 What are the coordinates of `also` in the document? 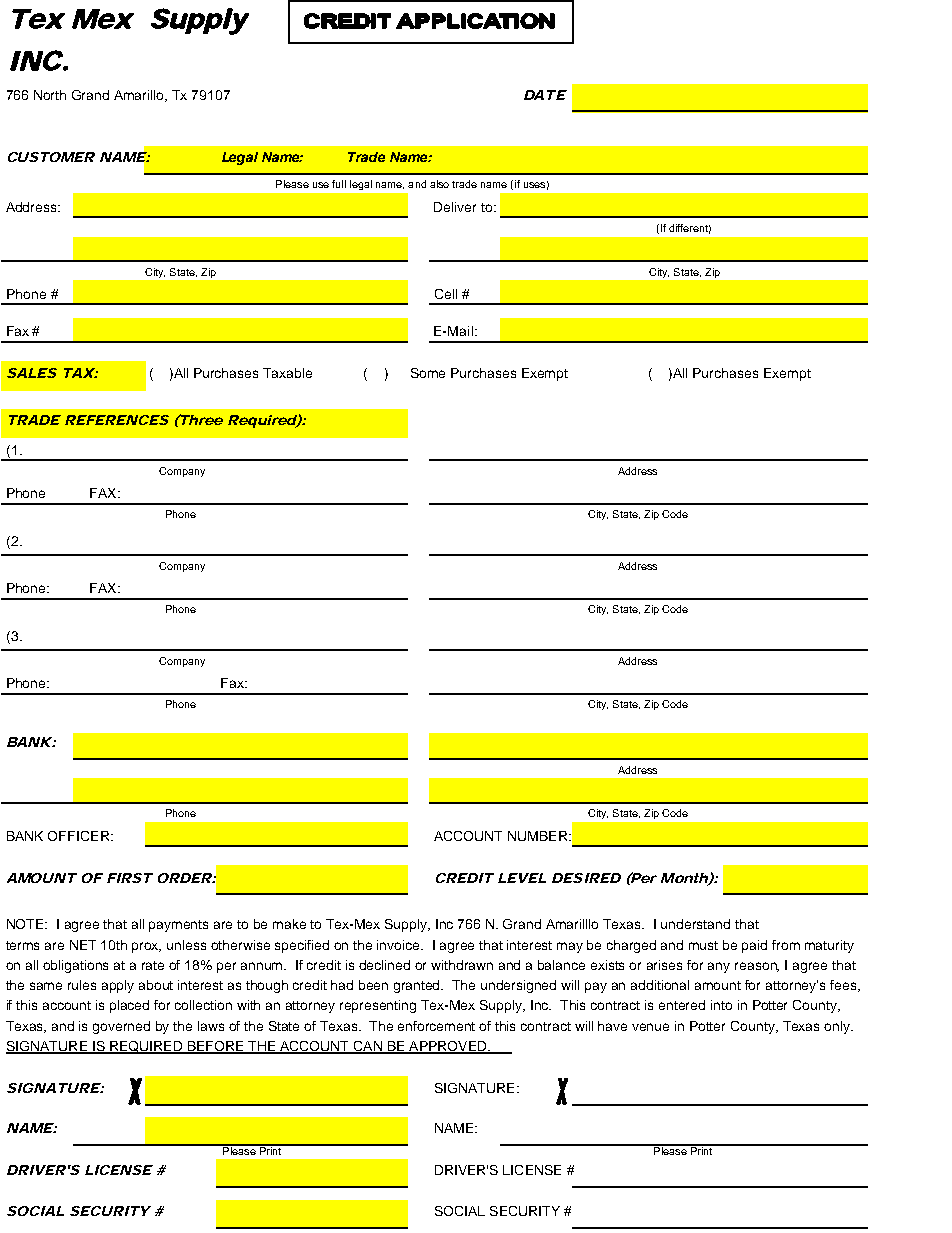 It's located at (439, 184).
